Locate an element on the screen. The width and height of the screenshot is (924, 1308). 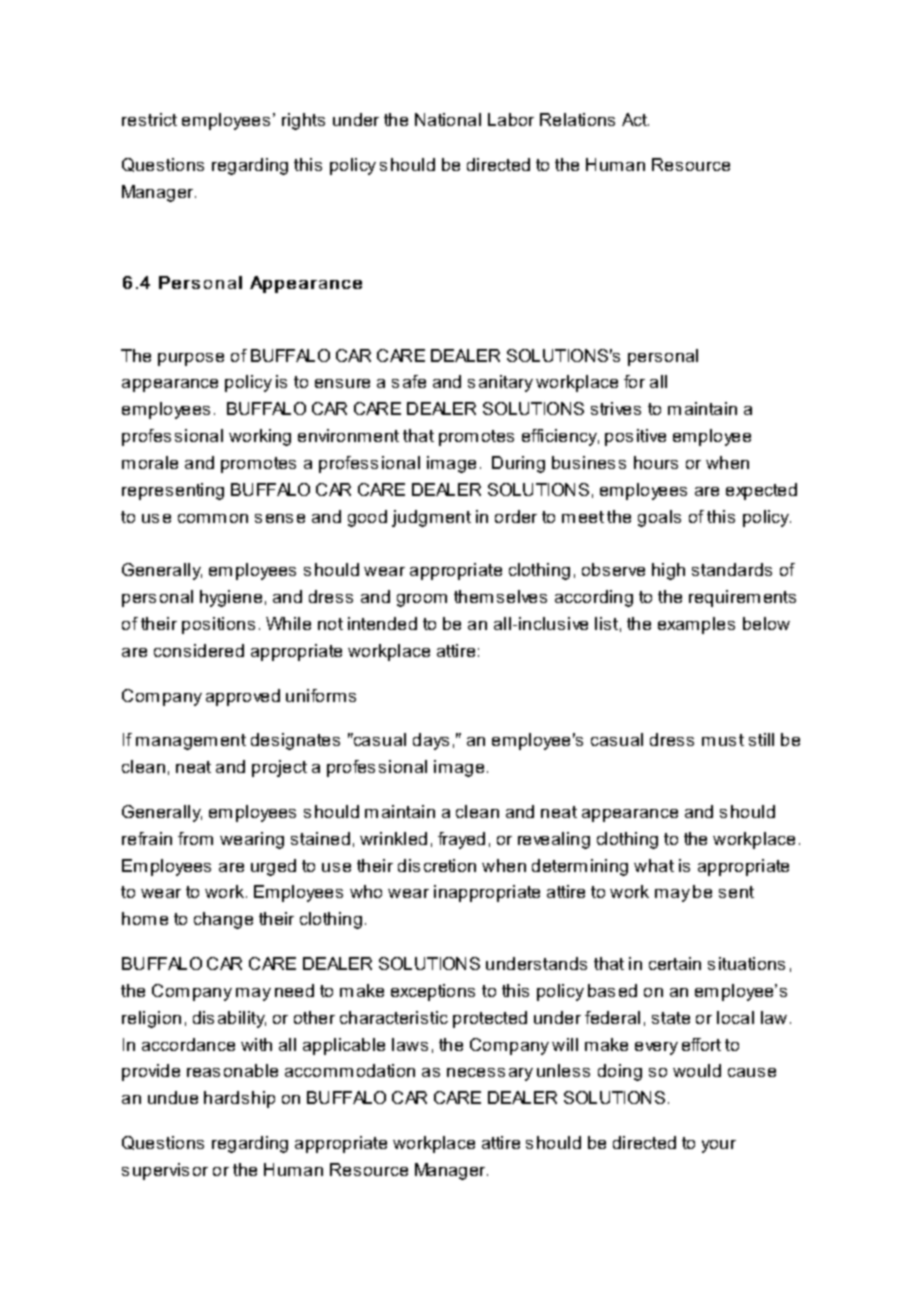
exceptions is located at coordinates (433, 992).
